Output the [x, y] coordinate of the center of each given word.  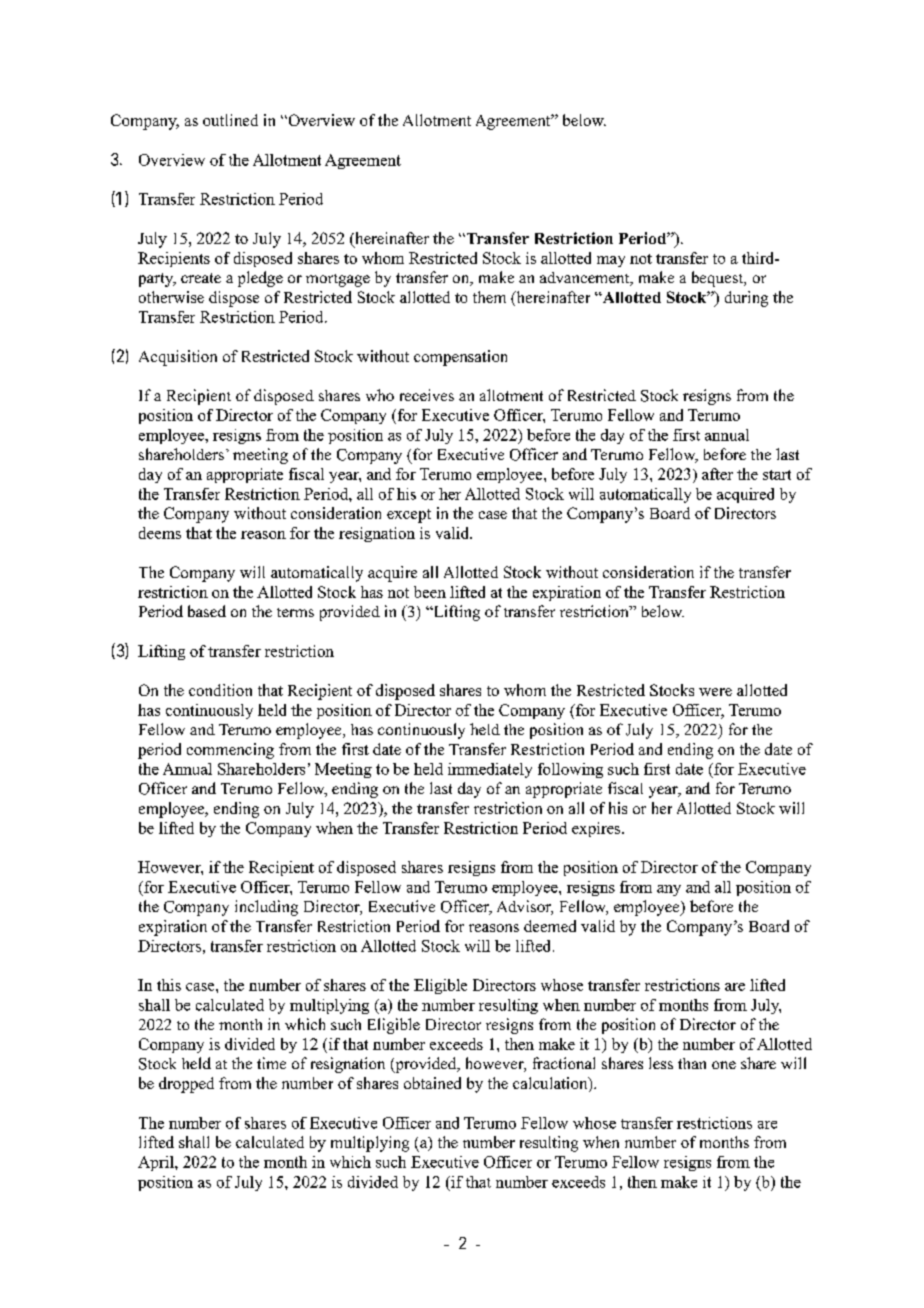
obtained [432, 1083]
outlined [230, 120]
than [692, 1063]
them [489, 297]
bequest [719, 279]
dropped [186, 1085]
